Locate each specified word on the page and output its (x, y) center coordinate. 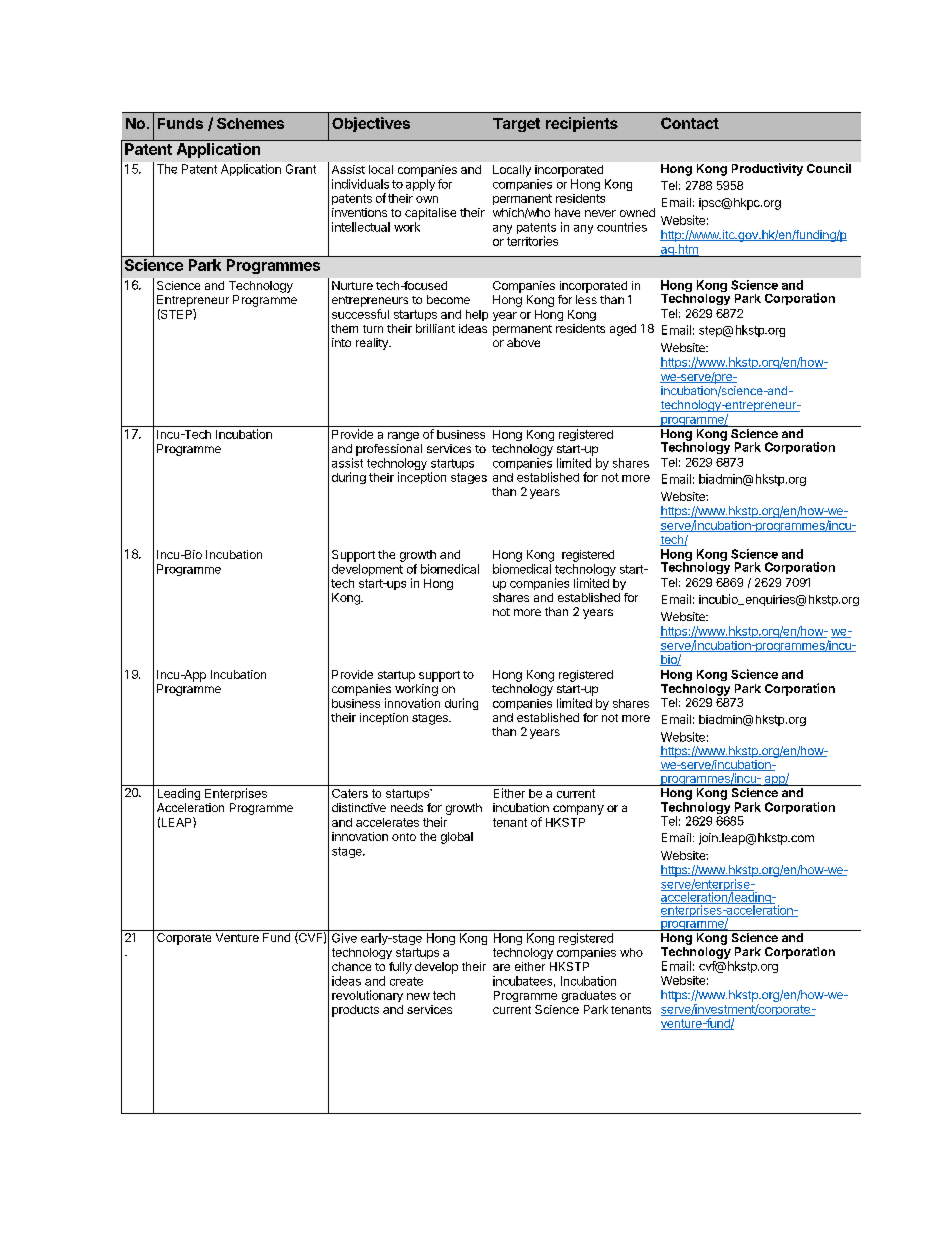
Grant (301, 169)
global (457, 838)
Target (516, 125)
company (578, 810)
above (523, 342)
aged (623, 330)
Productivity (767, 169)
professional (389, 450)
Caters (350, 793)
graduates (589, 996)
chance (351, 966)
